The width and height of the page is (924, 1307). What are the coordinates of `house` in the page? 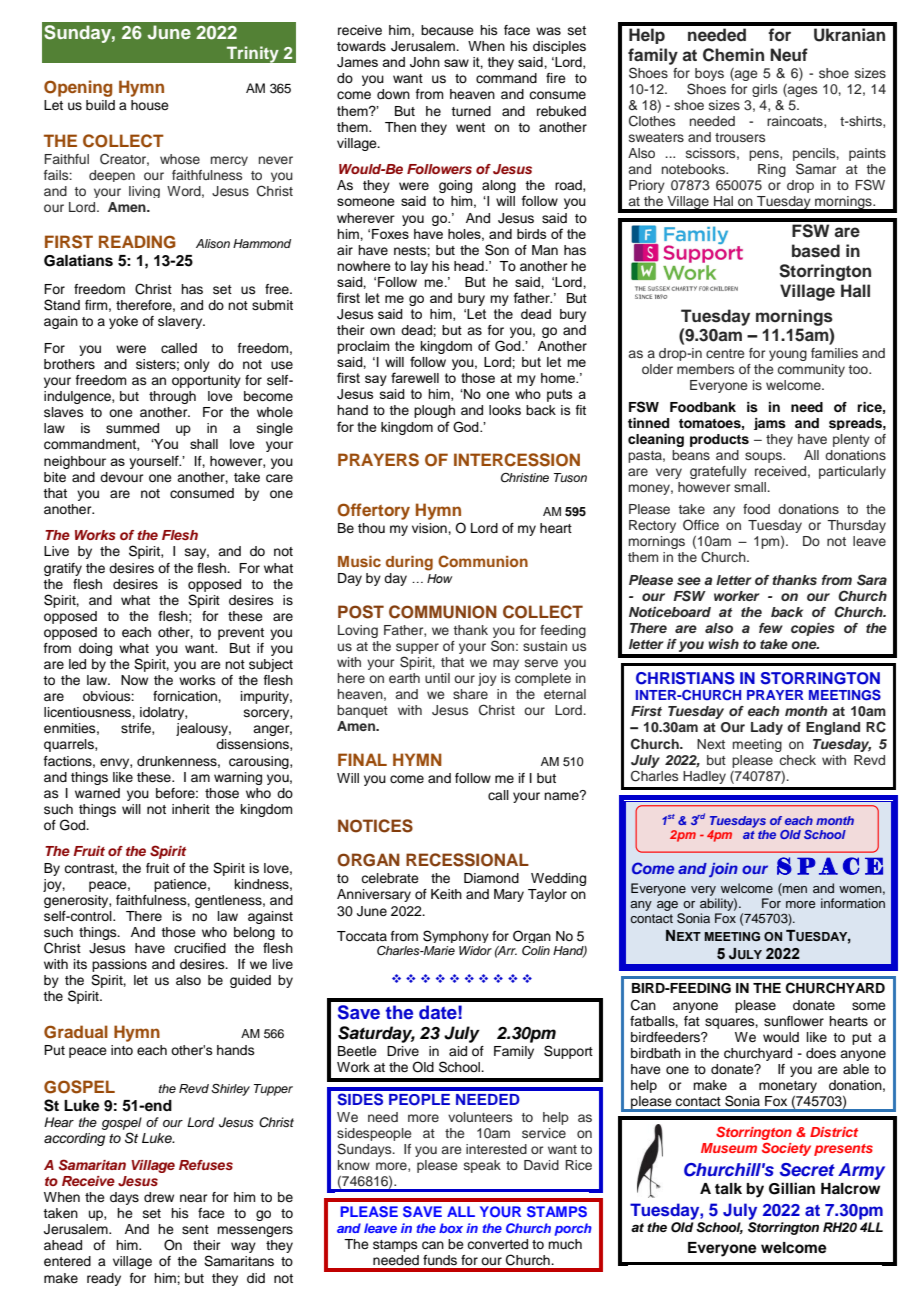 It's located at (150, 105).
